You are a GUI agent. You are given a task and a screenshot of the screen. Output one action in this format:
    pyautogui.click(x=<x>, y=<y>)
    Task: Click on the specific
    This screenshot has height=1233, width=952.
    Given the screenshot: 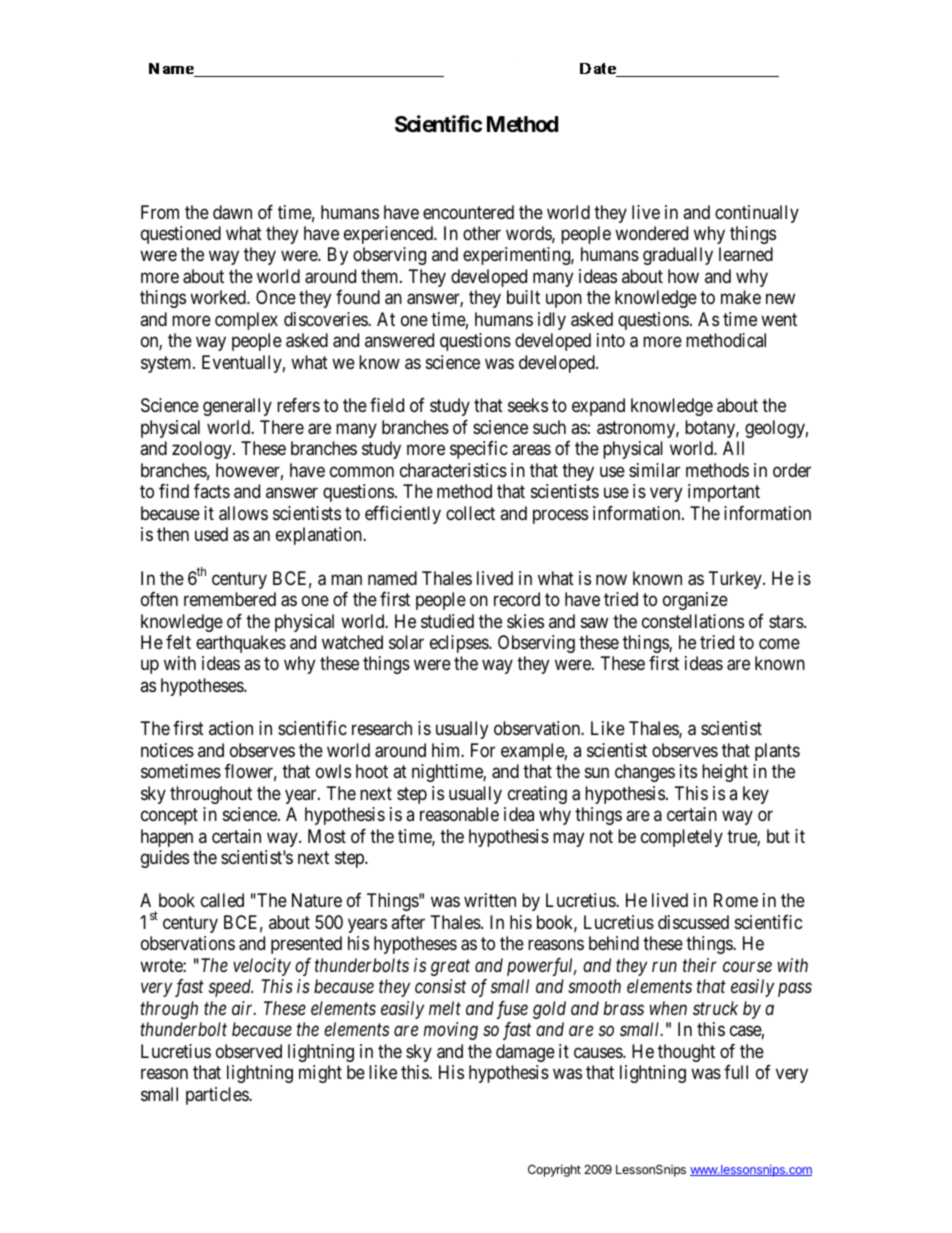 What is the action you would take?
    pyautogui.click(x=479, y=450)
